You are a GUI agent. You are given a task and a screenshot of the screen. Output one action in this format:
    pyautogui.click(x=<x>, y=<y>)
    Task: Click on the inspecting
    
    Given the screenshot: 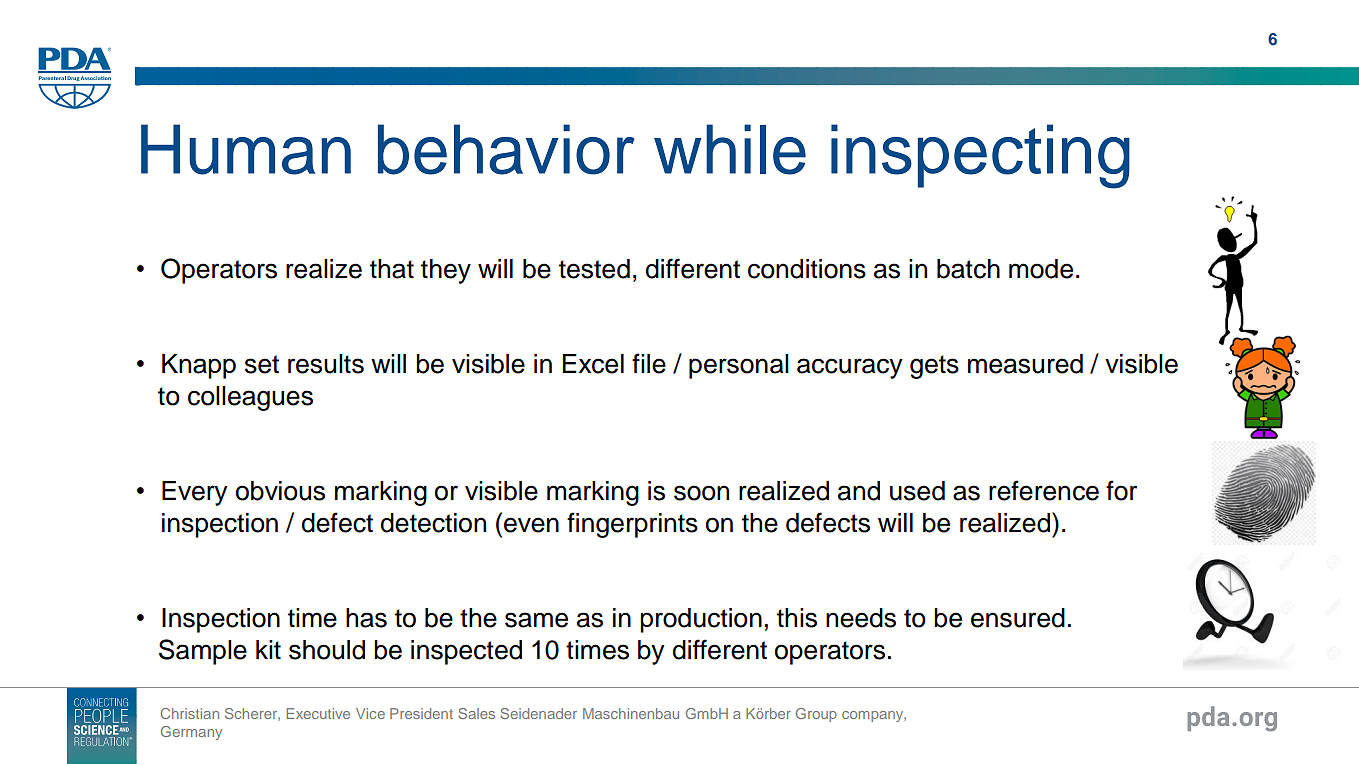 What is the action you would take?
    pyautogui.click(x=980, y=156)
